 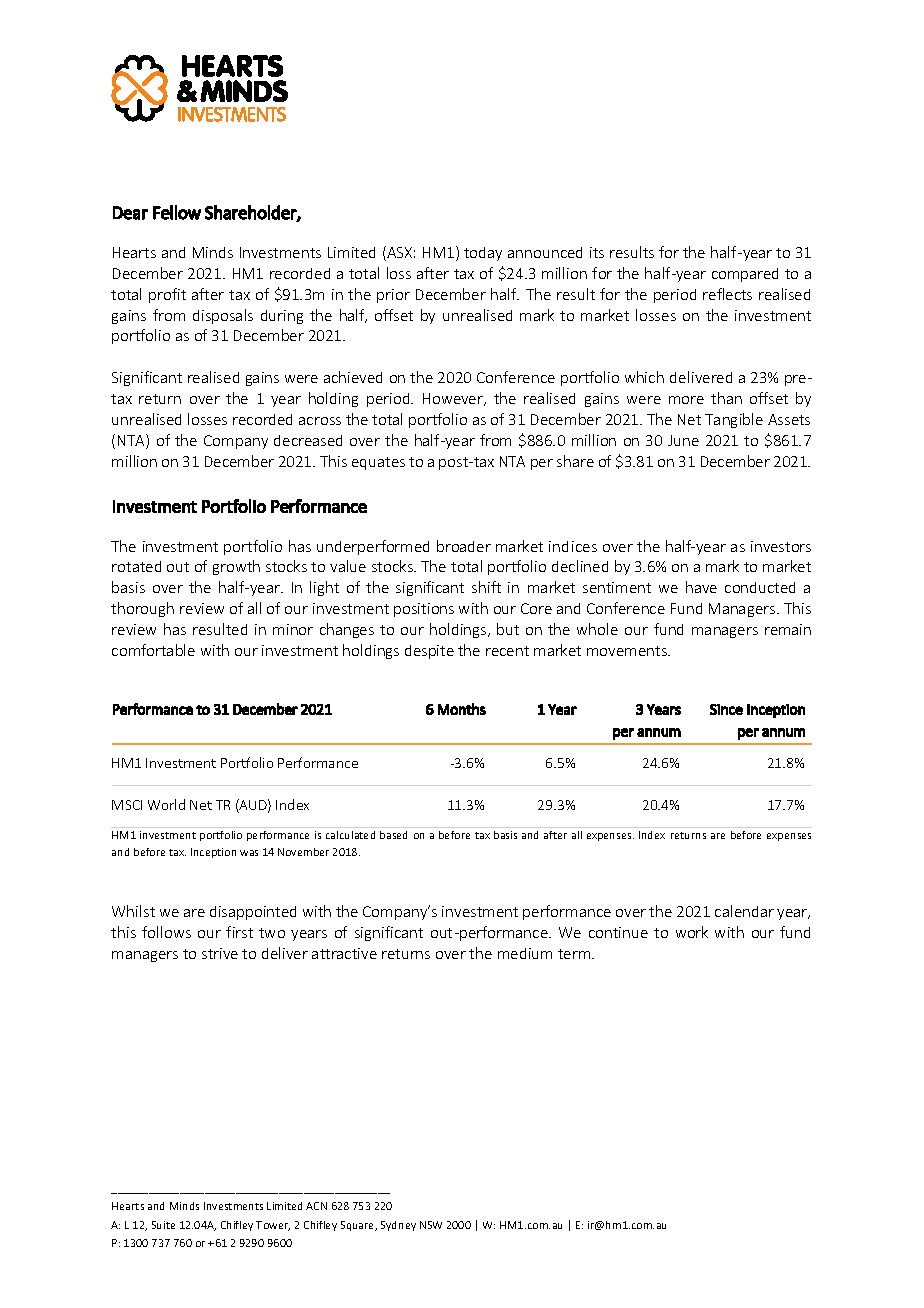 What do you see at coordinates (177, 212) in the image?
I see `Fellow` at bounding box center [177, 212].
